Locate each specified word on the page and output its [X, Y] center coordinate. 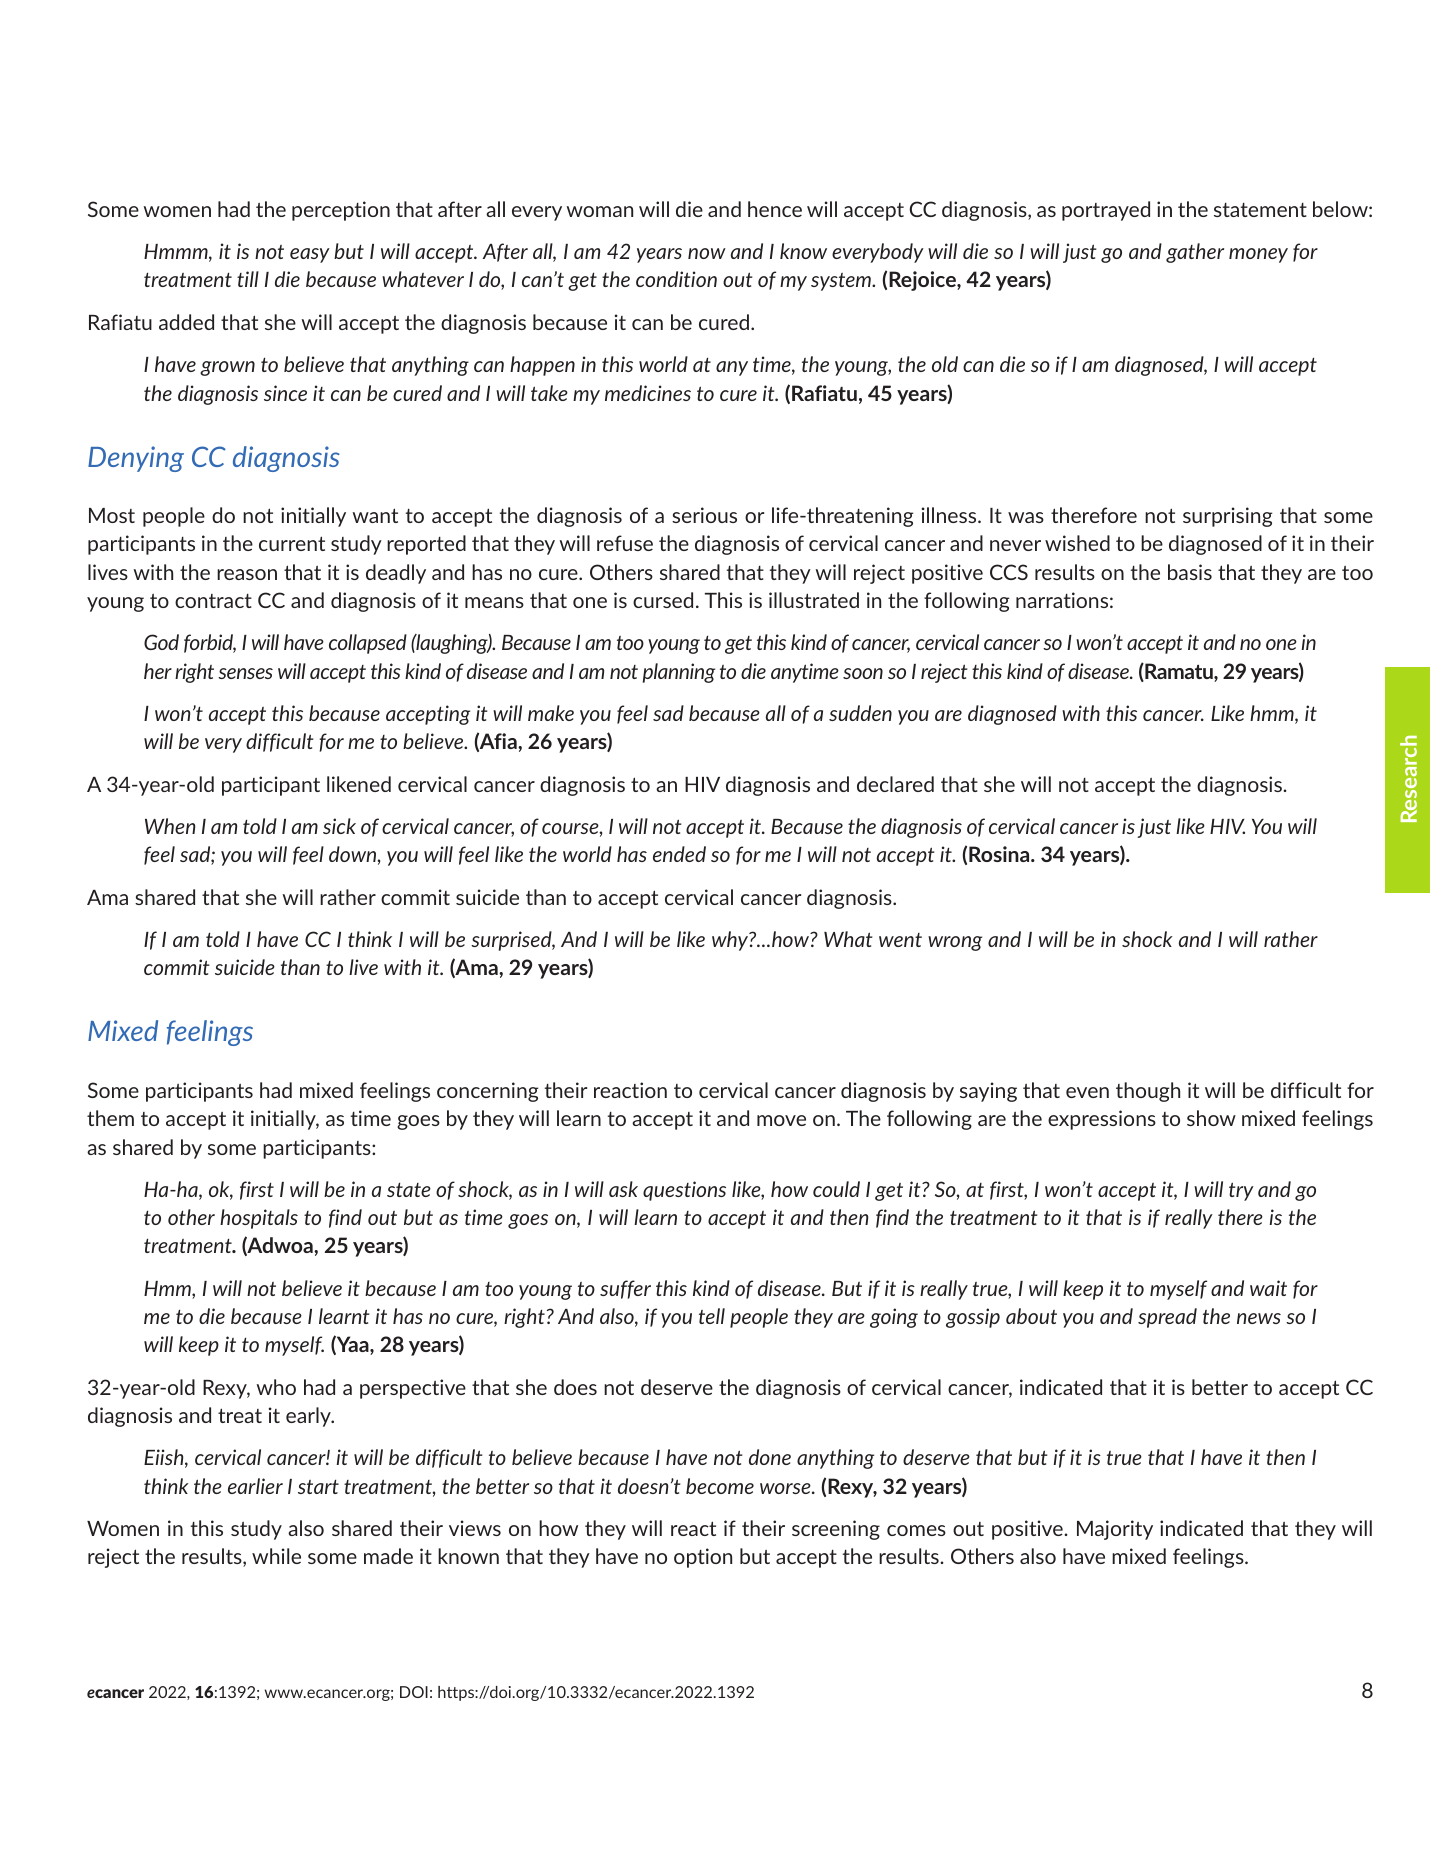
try [1241, 1191]
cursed [663, 600]
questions [684, 1191]
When [170, 826]
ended [679, 854]
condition [676, 279]
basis [1190, 572]
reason [247, 574]
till [248, 279]
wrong [955, 943]
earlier [255, 1486]
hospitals [259, 1219]
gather [1195, 253]
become [720, 1486]
